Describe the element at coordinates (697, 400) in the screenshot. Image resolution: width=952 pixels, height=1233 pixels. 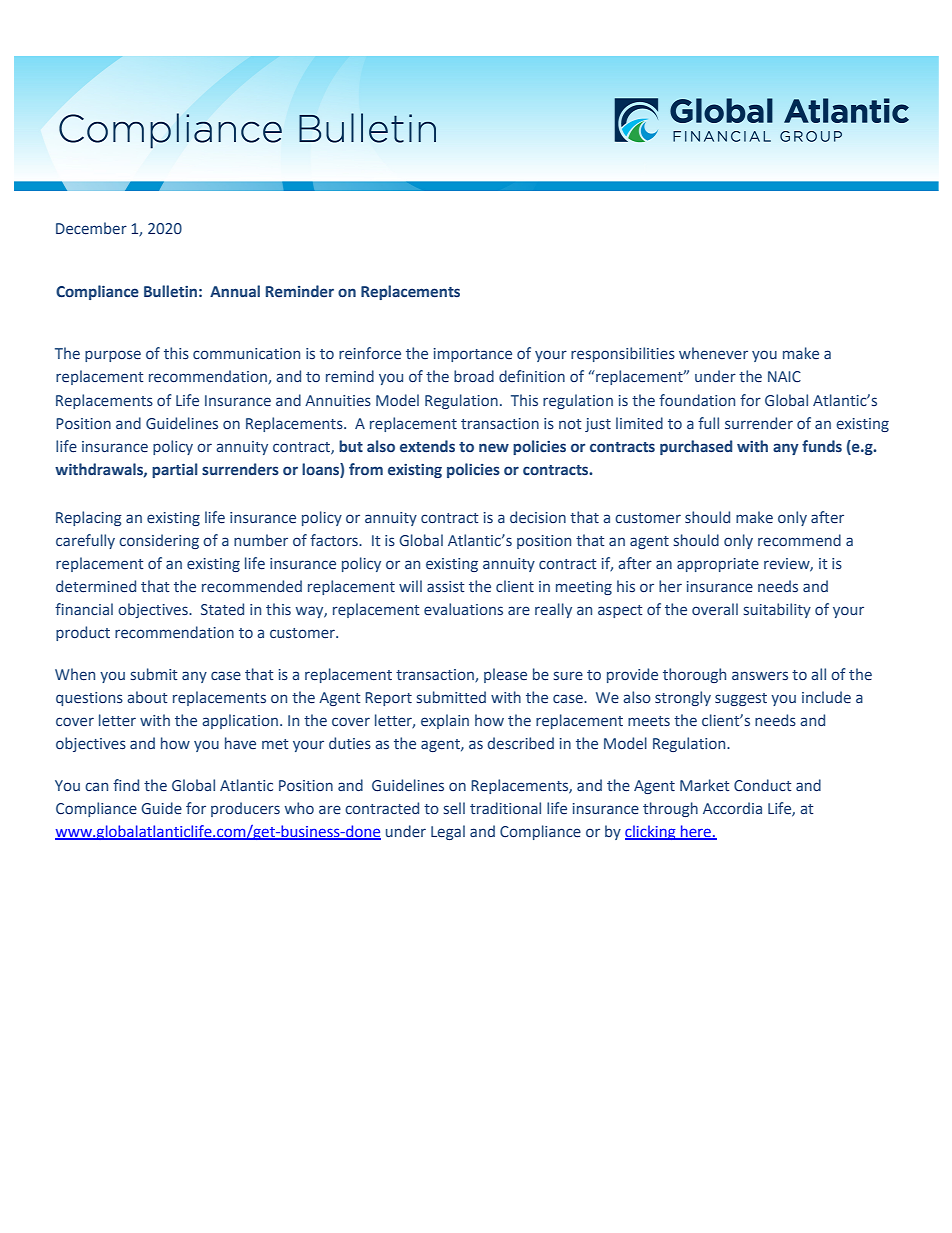
I see `foundation` at that location.
